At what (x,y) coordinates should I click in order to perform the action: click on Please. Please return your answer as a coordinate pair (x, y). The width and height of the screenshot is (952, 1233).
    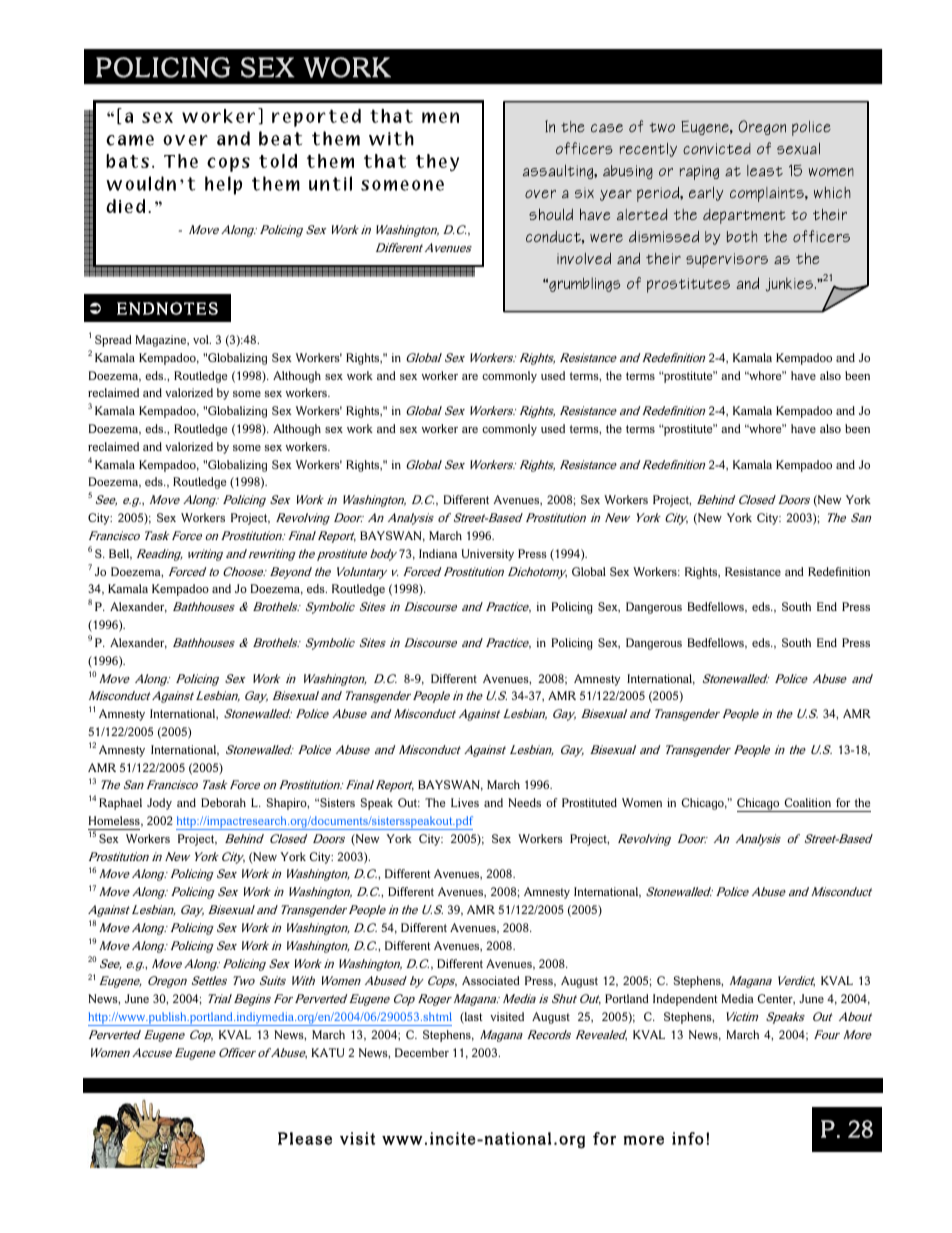
    Looking at the image, I should click on (305, 1138).
